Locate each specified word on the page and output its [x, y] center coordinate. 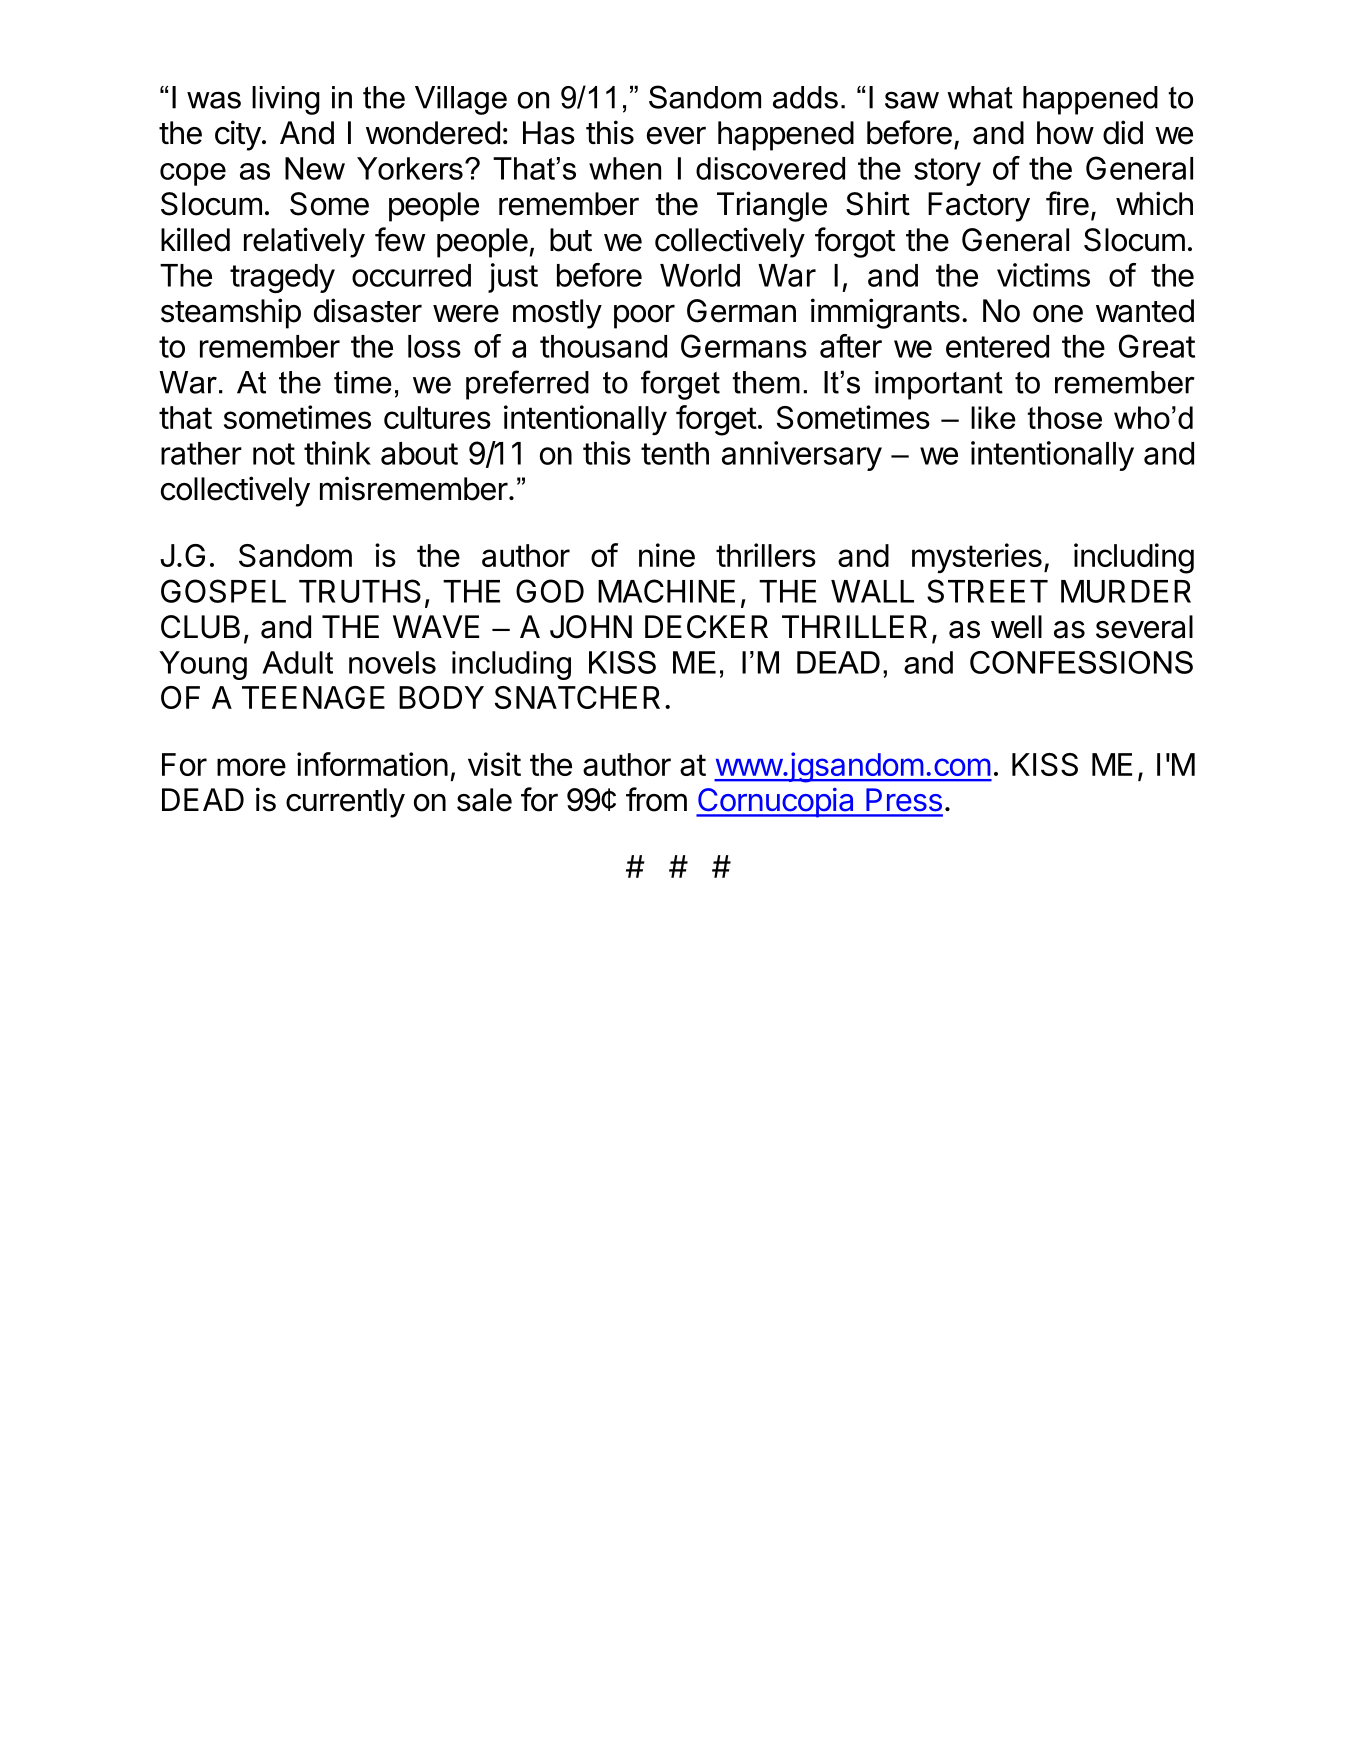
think [337, 453]
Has [549, 133]
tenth [675, 453]
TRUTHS [360, 591]
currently [345, 803]
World [700, 275]
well [1016, 627]
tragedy [282, 278]
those [1064, 417]
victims [1043, 275]
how [1065, 133]
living [286, 100]
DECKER [706, 627]
